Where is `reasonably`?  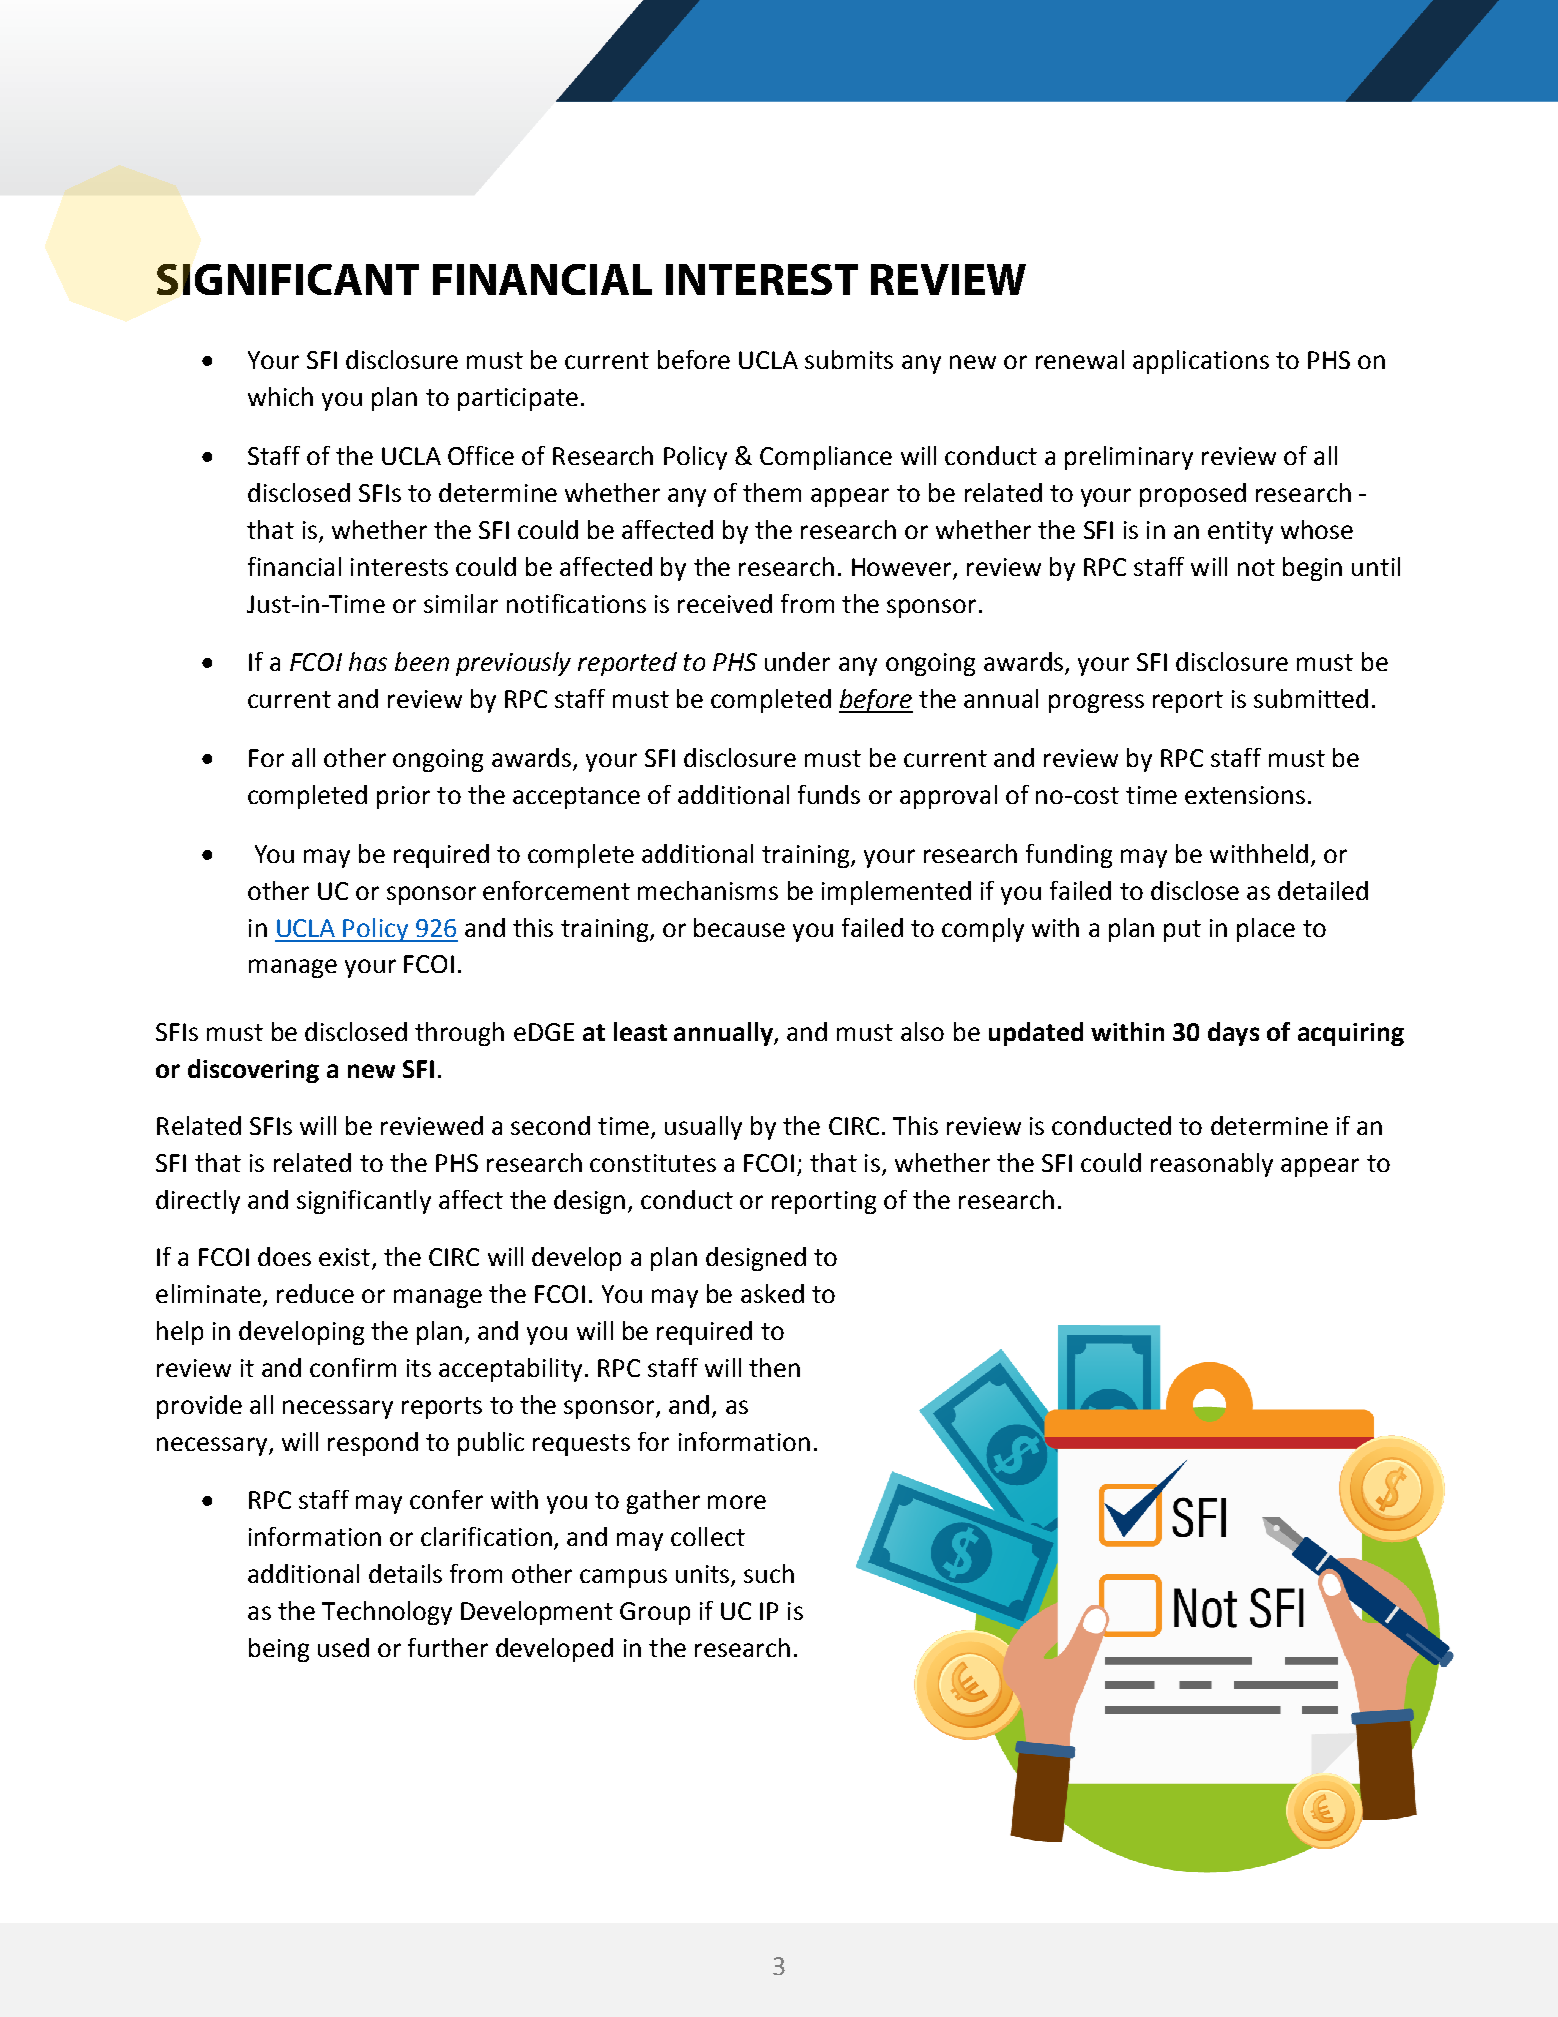
reasonably is located at coordinates (1212, 1165).
